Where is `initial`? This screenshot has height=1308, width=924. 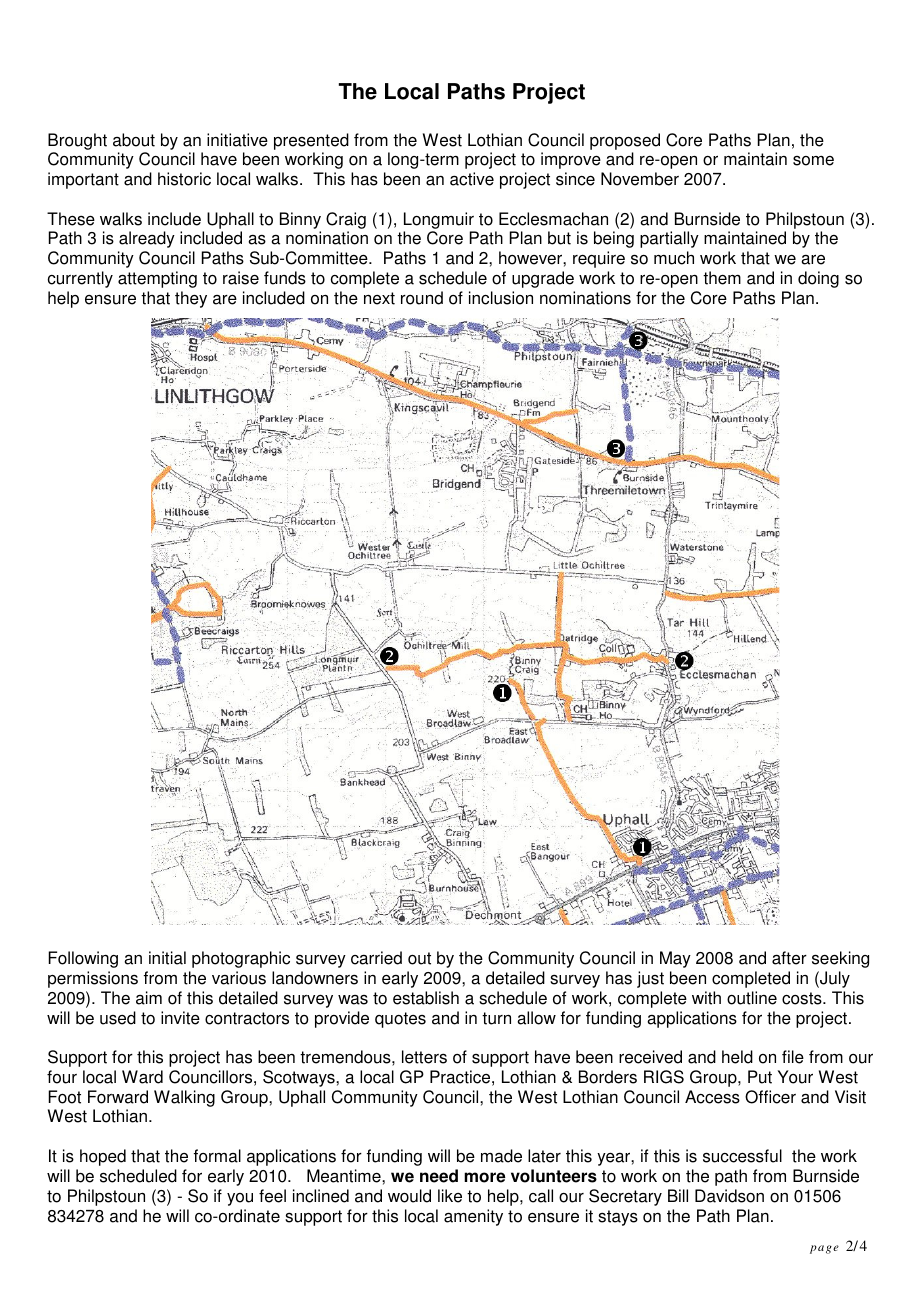 initial is located at coordinates (167, 958).
